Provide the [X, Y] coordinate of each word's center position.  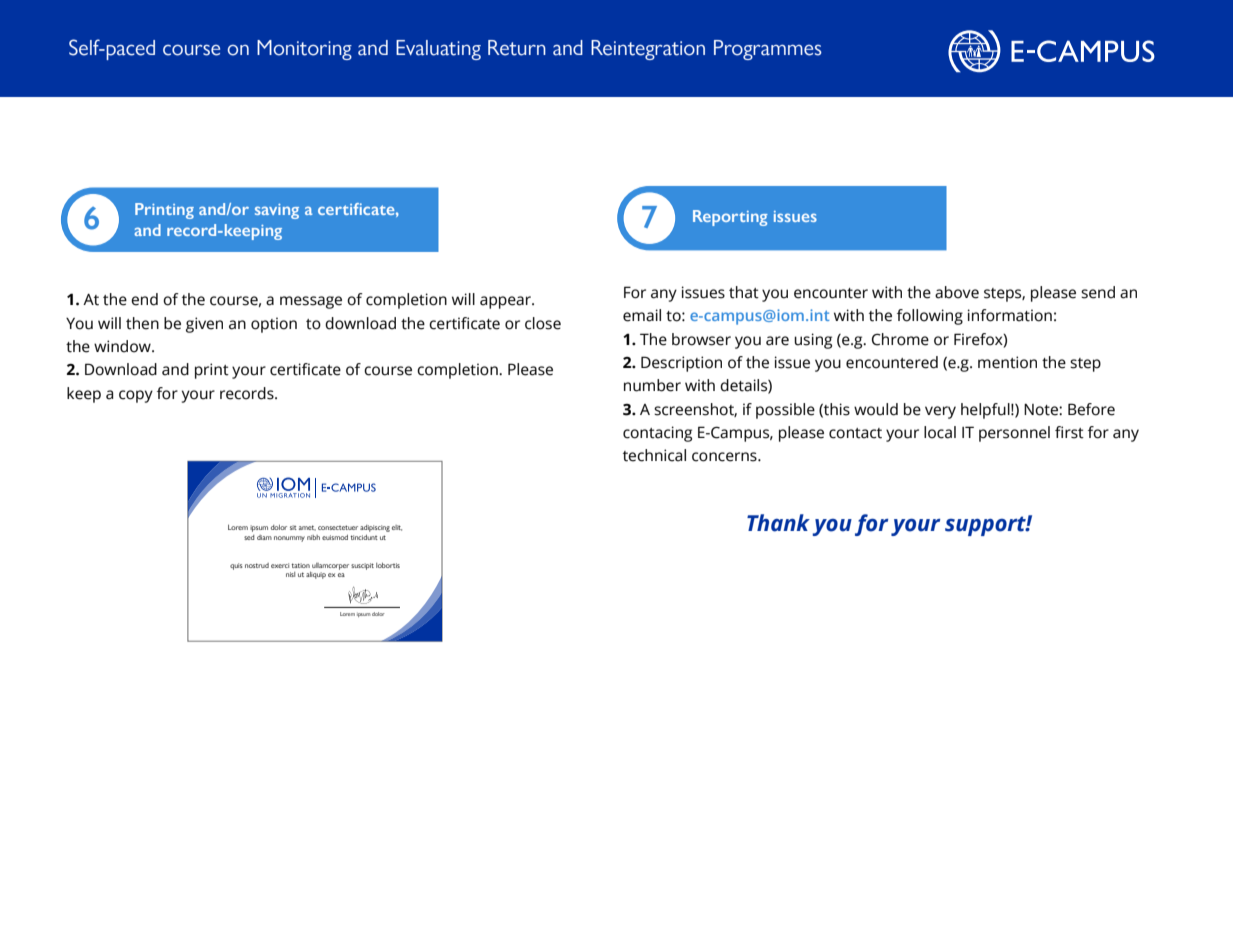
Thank [778, 523]
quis [236, 566]
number [652, 385]
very [940, 412]
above [957, 292]
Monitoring [304, 50]
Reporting [730, 218]
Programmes [768, 50]
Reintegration [648, 50]
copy [136, 396]
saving [277, 211]
